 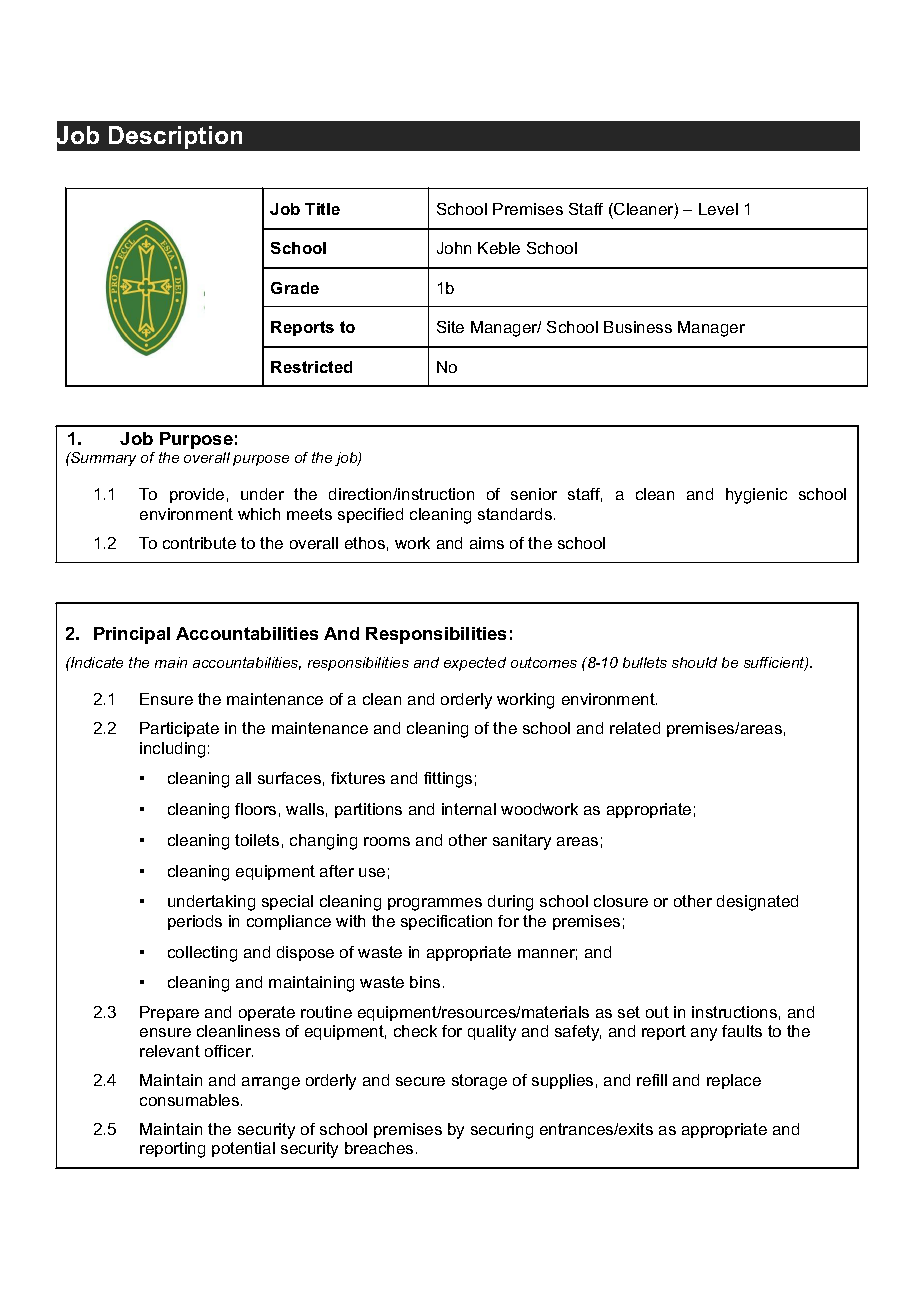 What do you see at coordinates (652, 1080) in the image?
I see `refill` at bounding box center [652, 1080].
